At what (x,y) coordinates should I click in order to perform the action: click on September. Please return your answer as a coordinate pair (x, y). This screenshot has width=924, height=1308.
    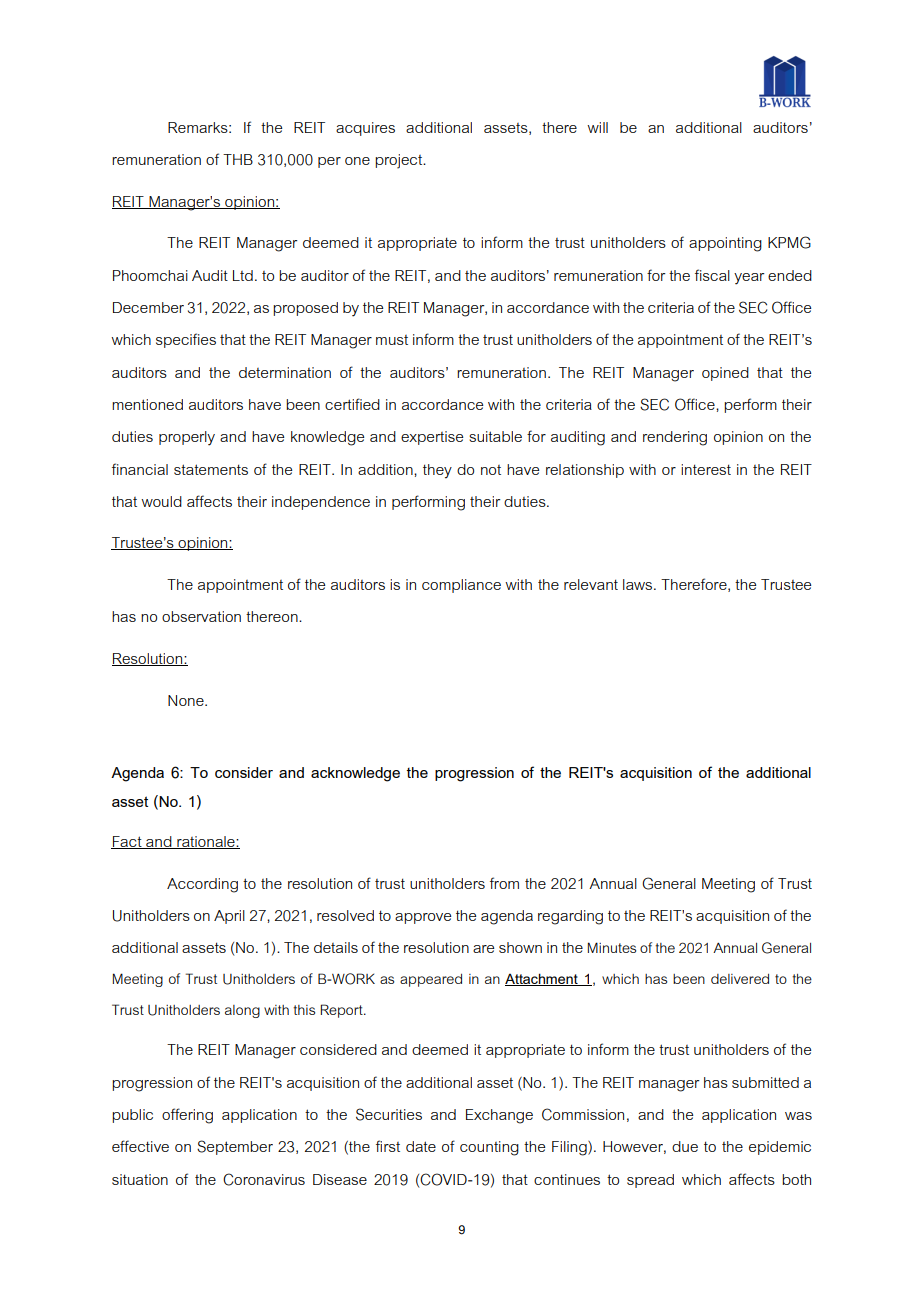
    Looking at the image, I should click on (235, 1147).
